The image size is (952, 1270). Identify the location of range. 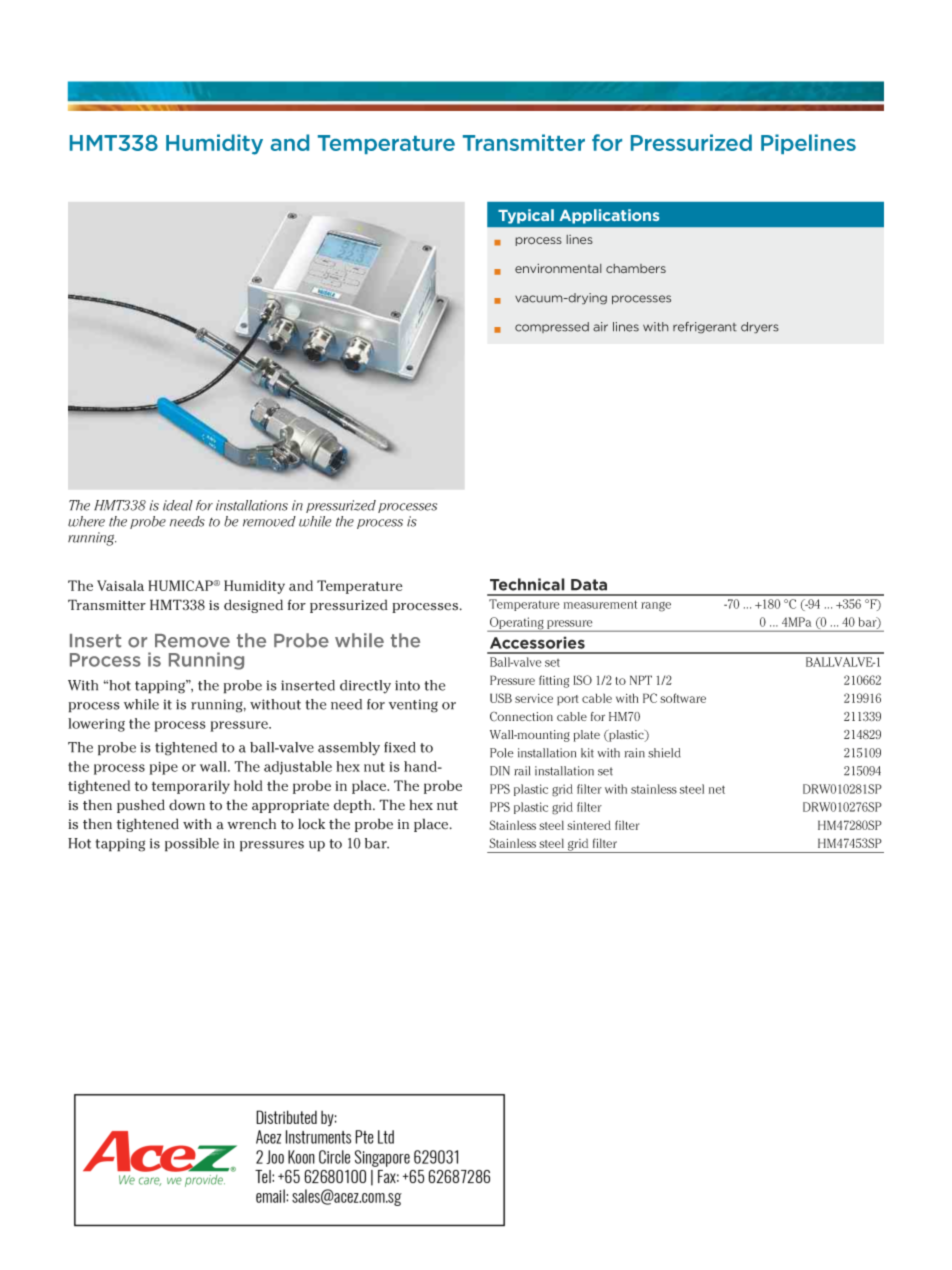
(656, 607).
